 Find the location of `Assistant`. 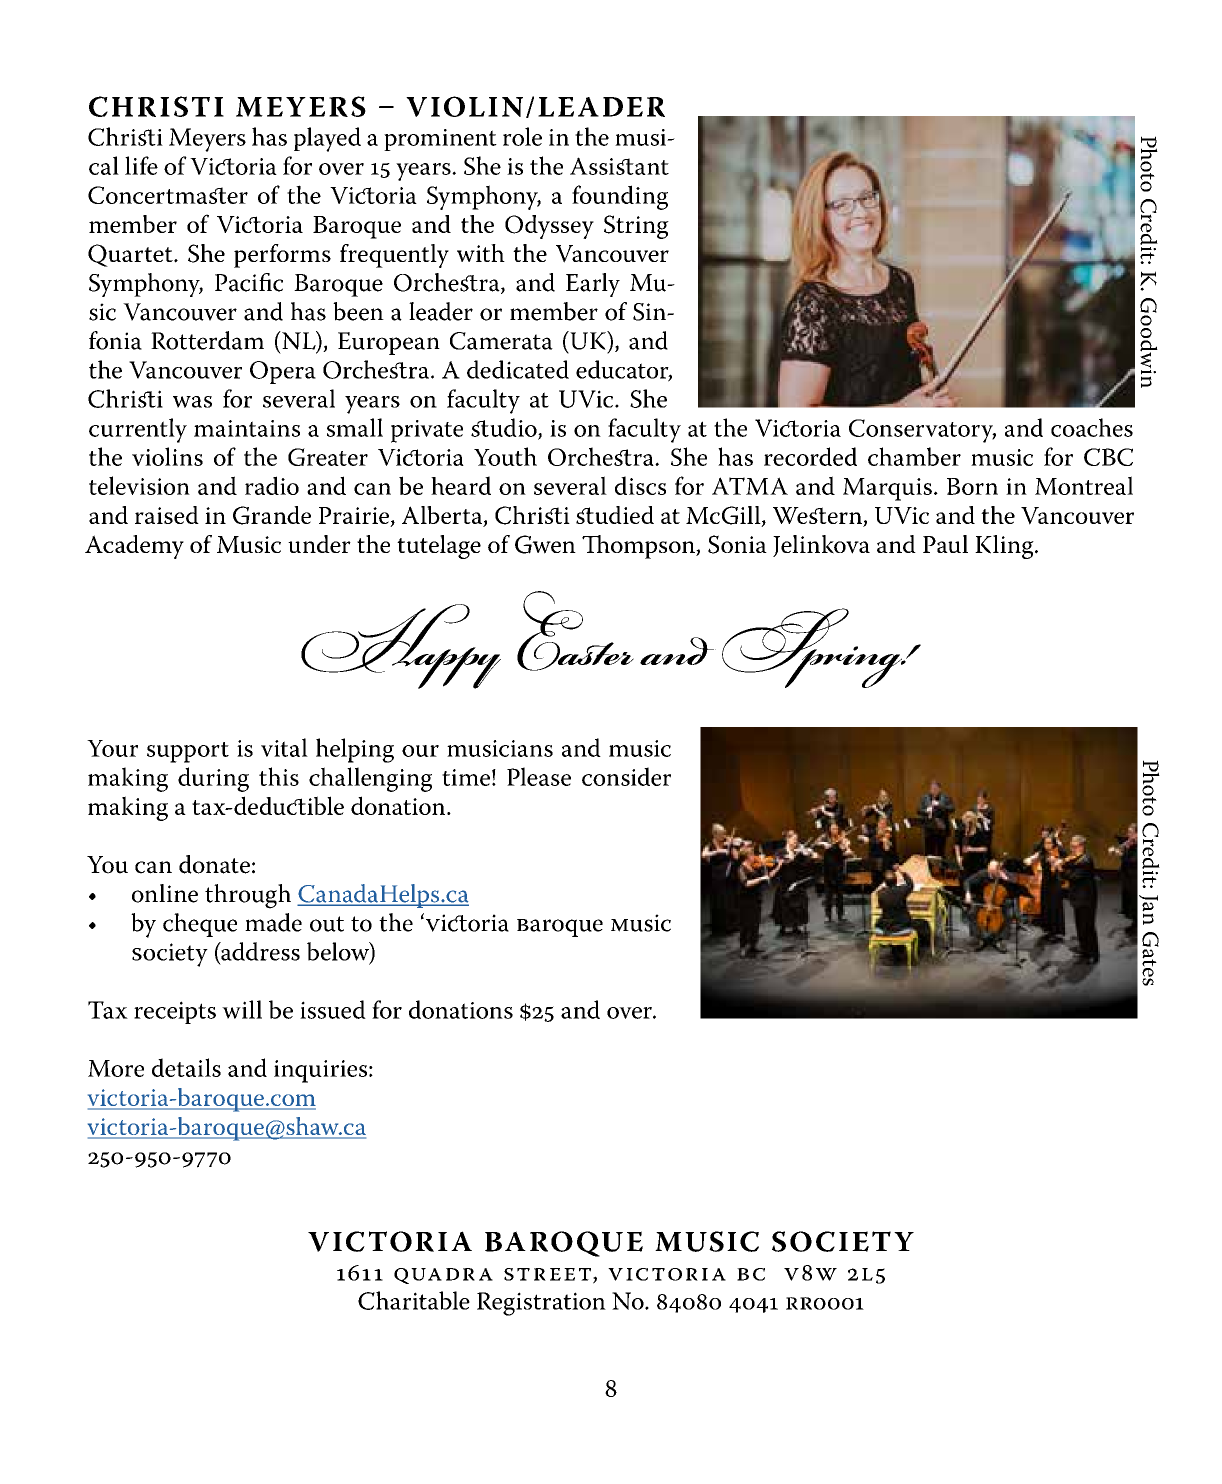

Assistant is located at coordinates (619, 166).
